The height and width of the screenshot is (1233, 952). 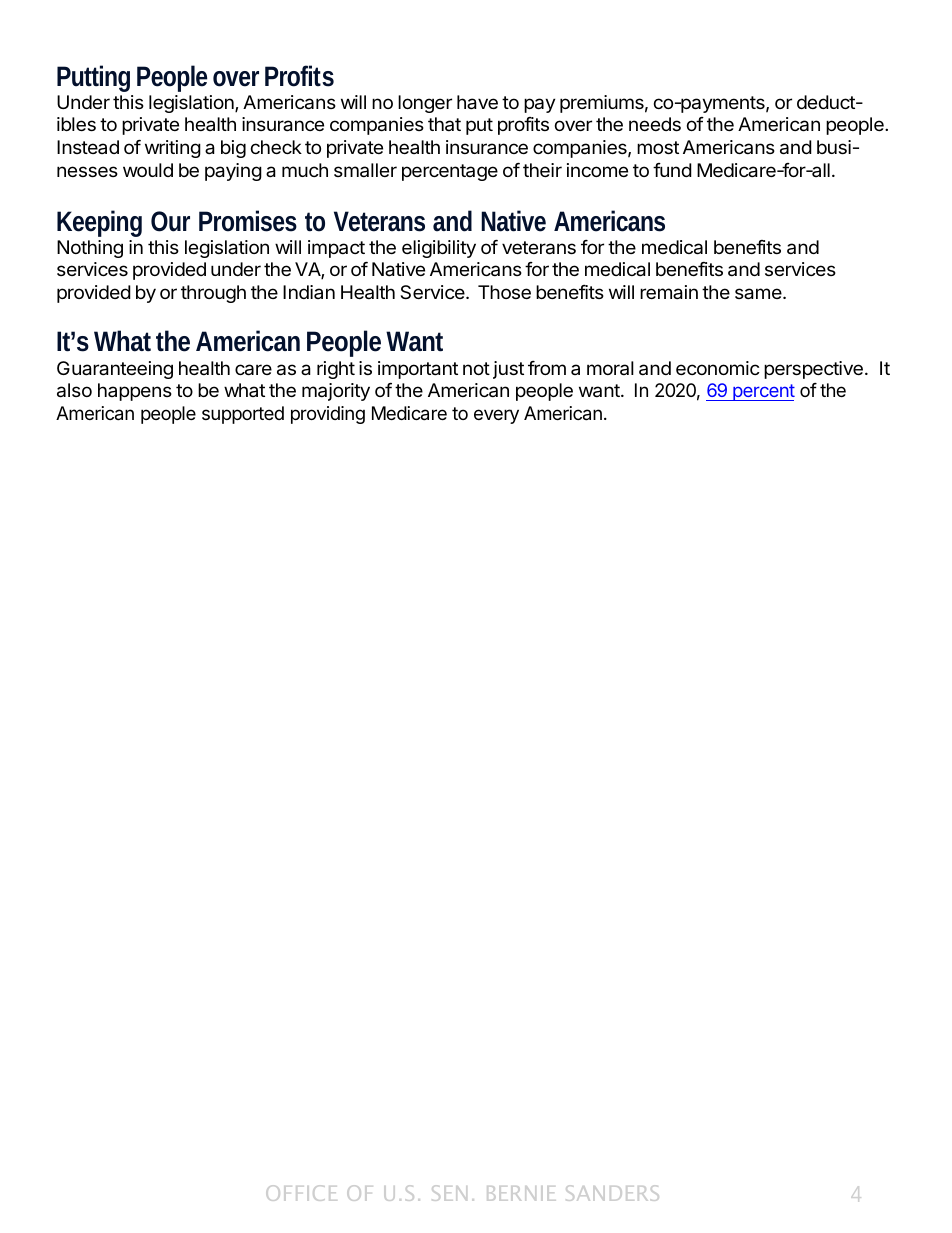 What do you see at coordinates (655, 124) in the screenshot?
I see `needs` at bounding box center [655, 124].
